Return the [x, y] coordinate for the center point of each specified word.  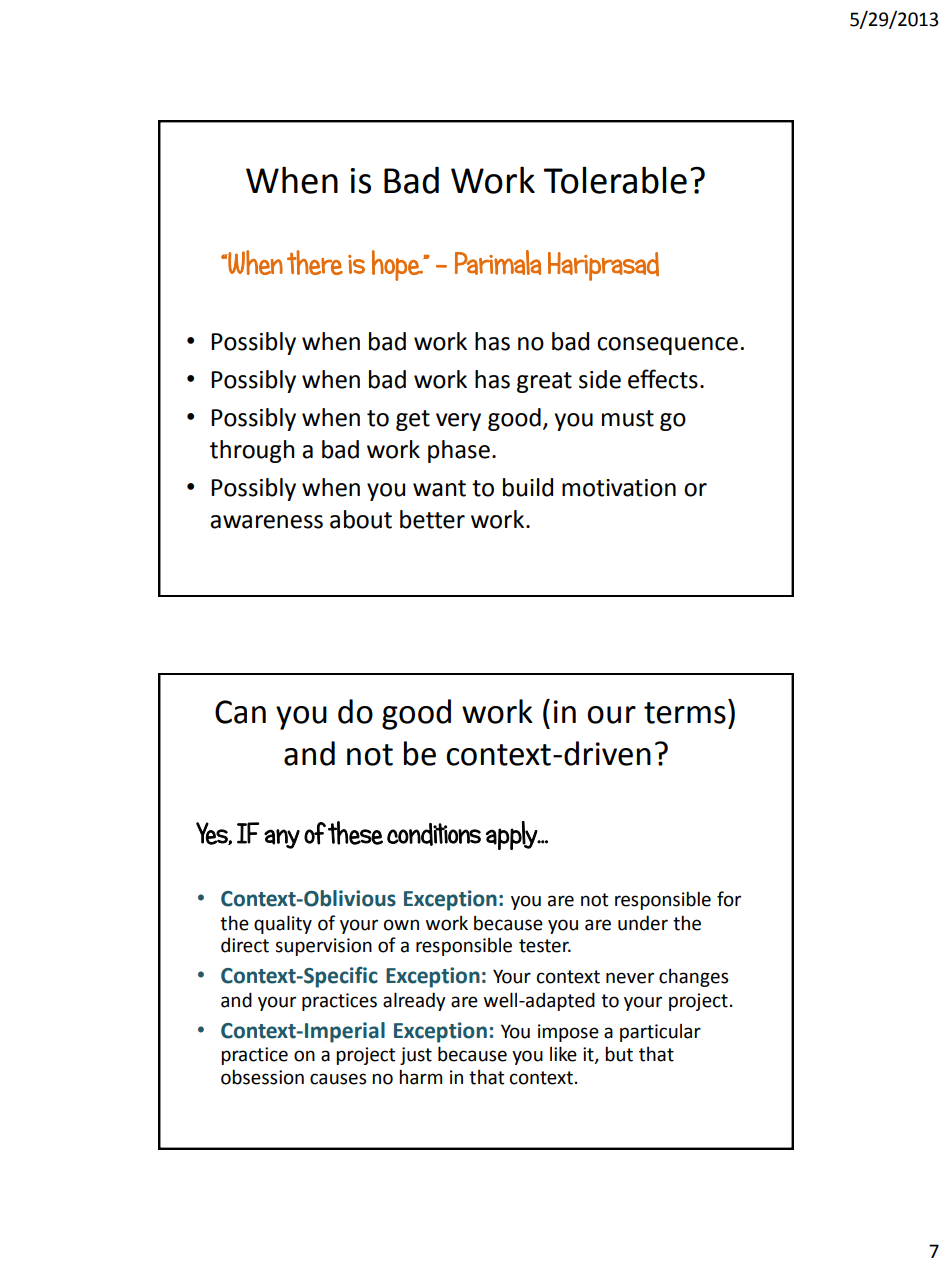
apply [512, 835]
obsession [262, 1077]
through [252, 451]
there [315, 262]
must [628, 418]
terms [685, 713]
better [432, 519]
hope [397, 265]
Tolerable [615, 180]
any [282, 839]
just [416, 1056]
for [729, 899]
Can [240, 712]
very [458, 422]
